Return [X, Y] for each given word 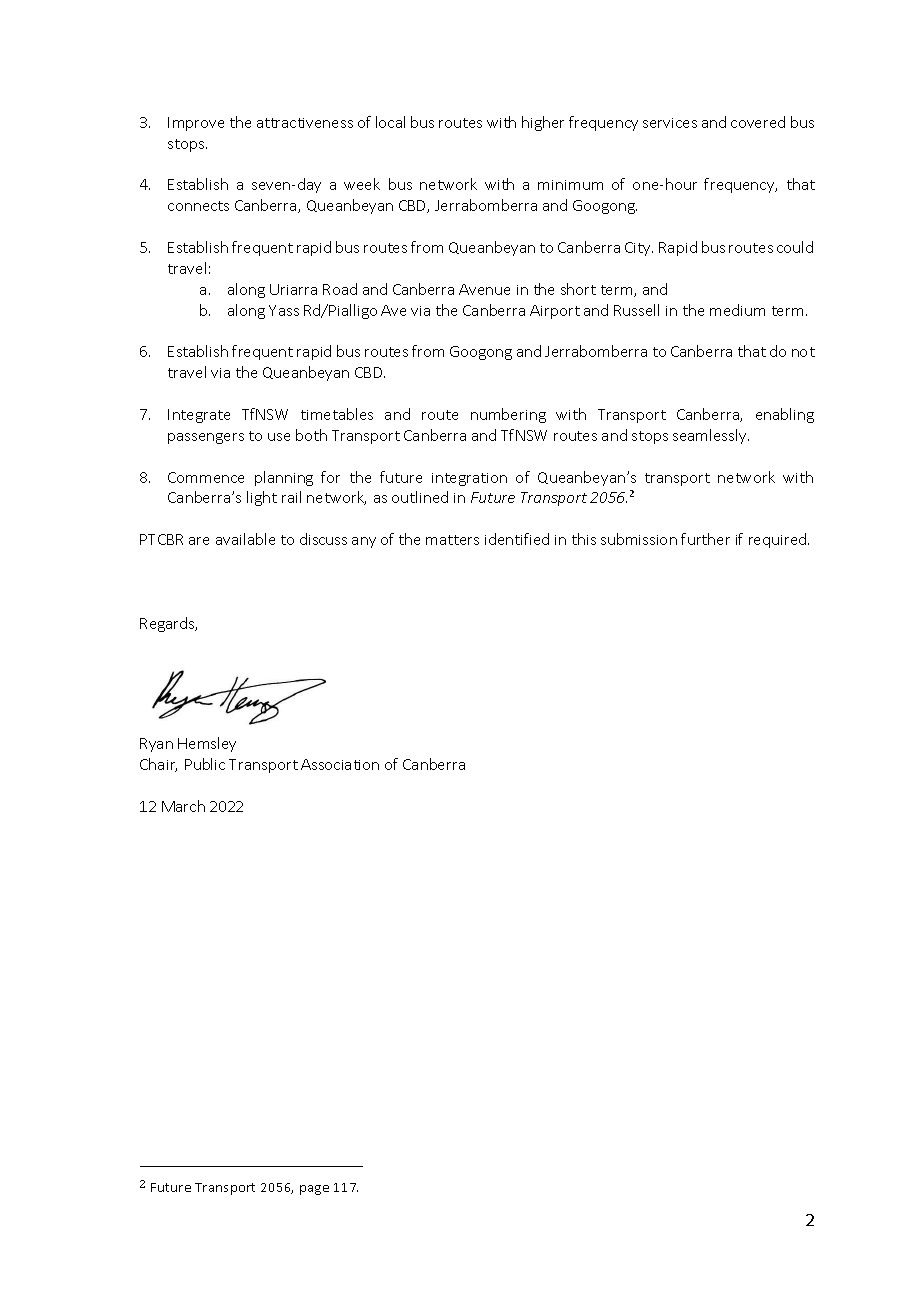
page [314, 1190]
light [262, 498]
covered [758, 122]
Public [205, 764]
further [705, 539]
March [183, 806]
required [779, 540]
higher [543, 123]
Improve [196, 124]
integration [469, 479]
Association [340, 764]
